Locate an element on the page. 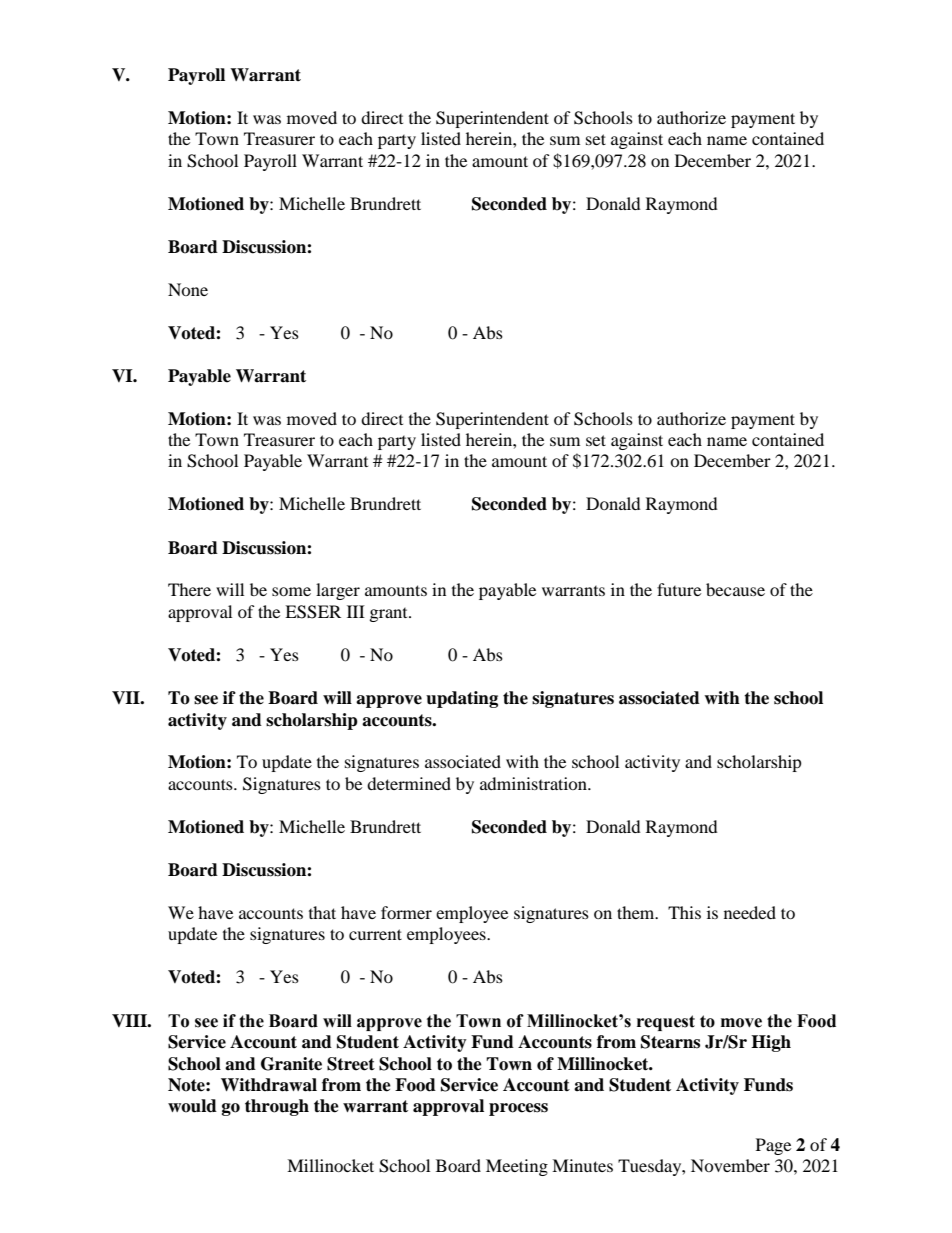  some is located at coordinates (291, 591).
